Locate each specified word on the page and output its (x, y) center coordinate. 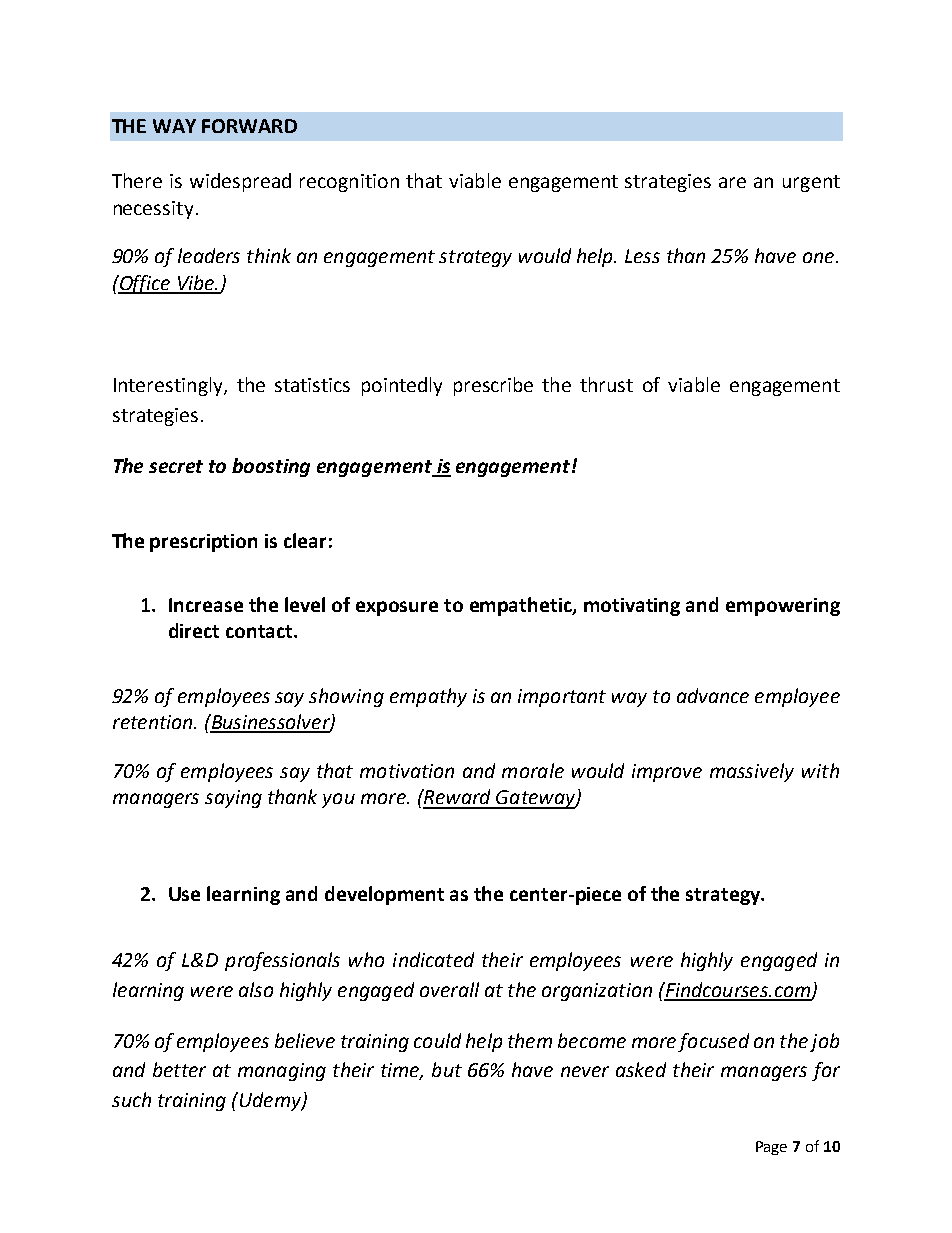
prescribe (493, 386)
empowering (783, 607)
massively (752, 772)
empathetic (522, 606)
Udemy (270, 1101)
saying (233, 799)
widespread (240, 182)
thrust (606, 384)
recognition (349, 183)
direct (194, 630)
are (732, 182)
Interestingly (169, 386)
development (384, 895)
